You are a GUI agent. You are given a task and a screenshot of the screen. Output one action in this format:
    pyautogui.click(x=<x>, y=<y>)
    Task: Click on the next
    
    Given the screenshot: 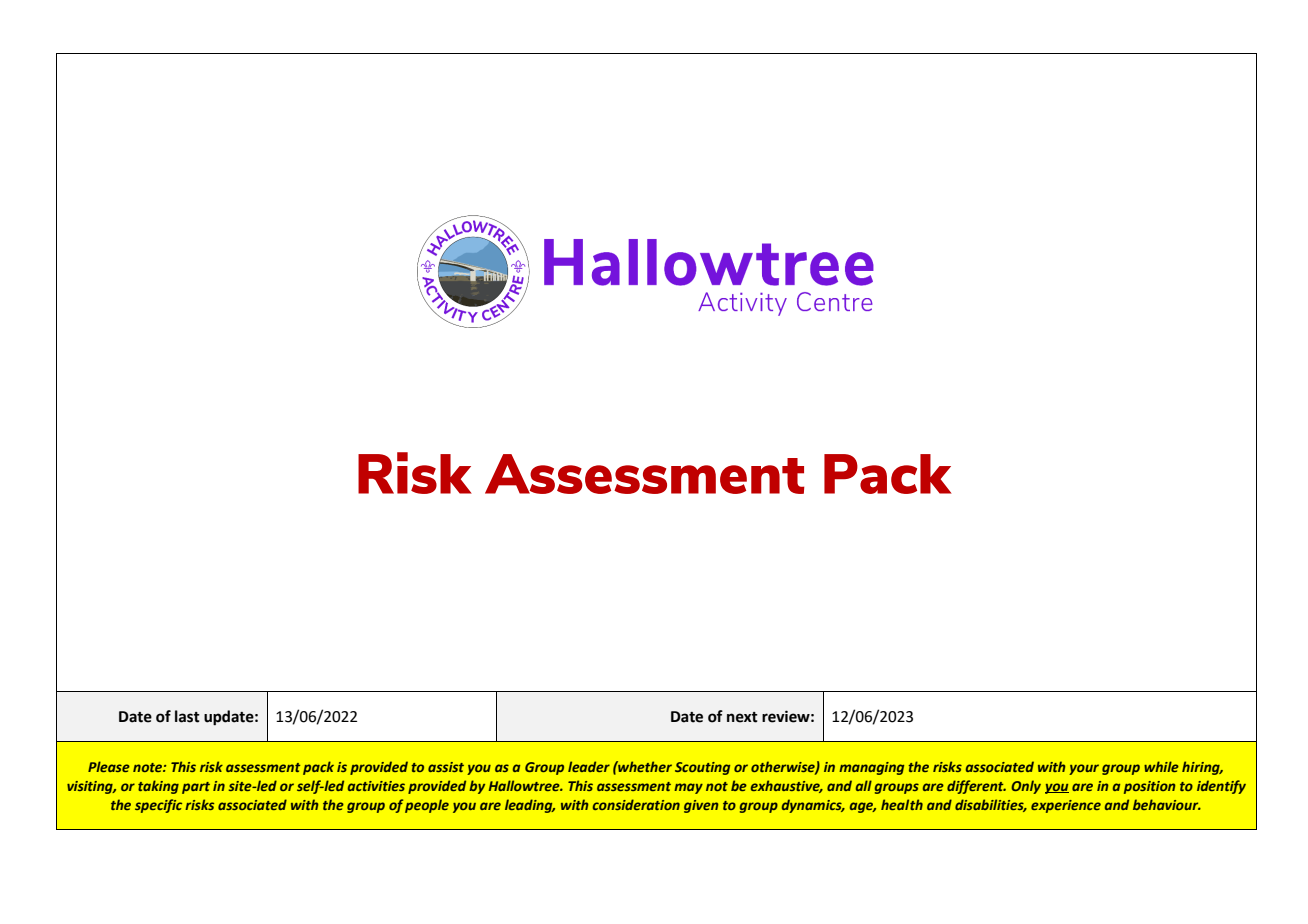 What is the action you would take?
    pyautogui.click(x=742, y=717)
